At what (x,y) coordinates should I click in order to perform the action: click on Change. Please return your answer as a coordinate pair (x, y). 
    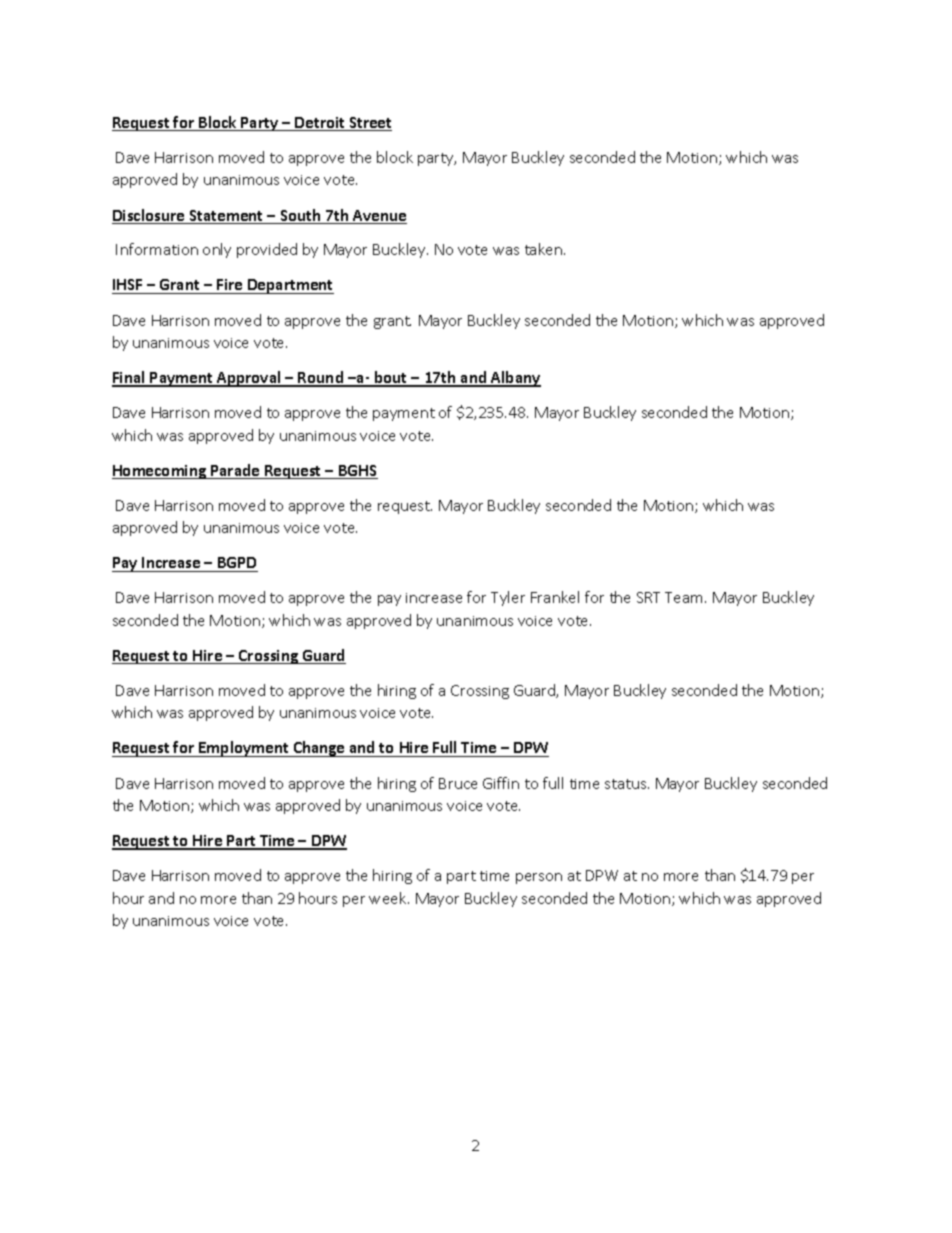
    Looking at the image, I should click on (319, 749).
